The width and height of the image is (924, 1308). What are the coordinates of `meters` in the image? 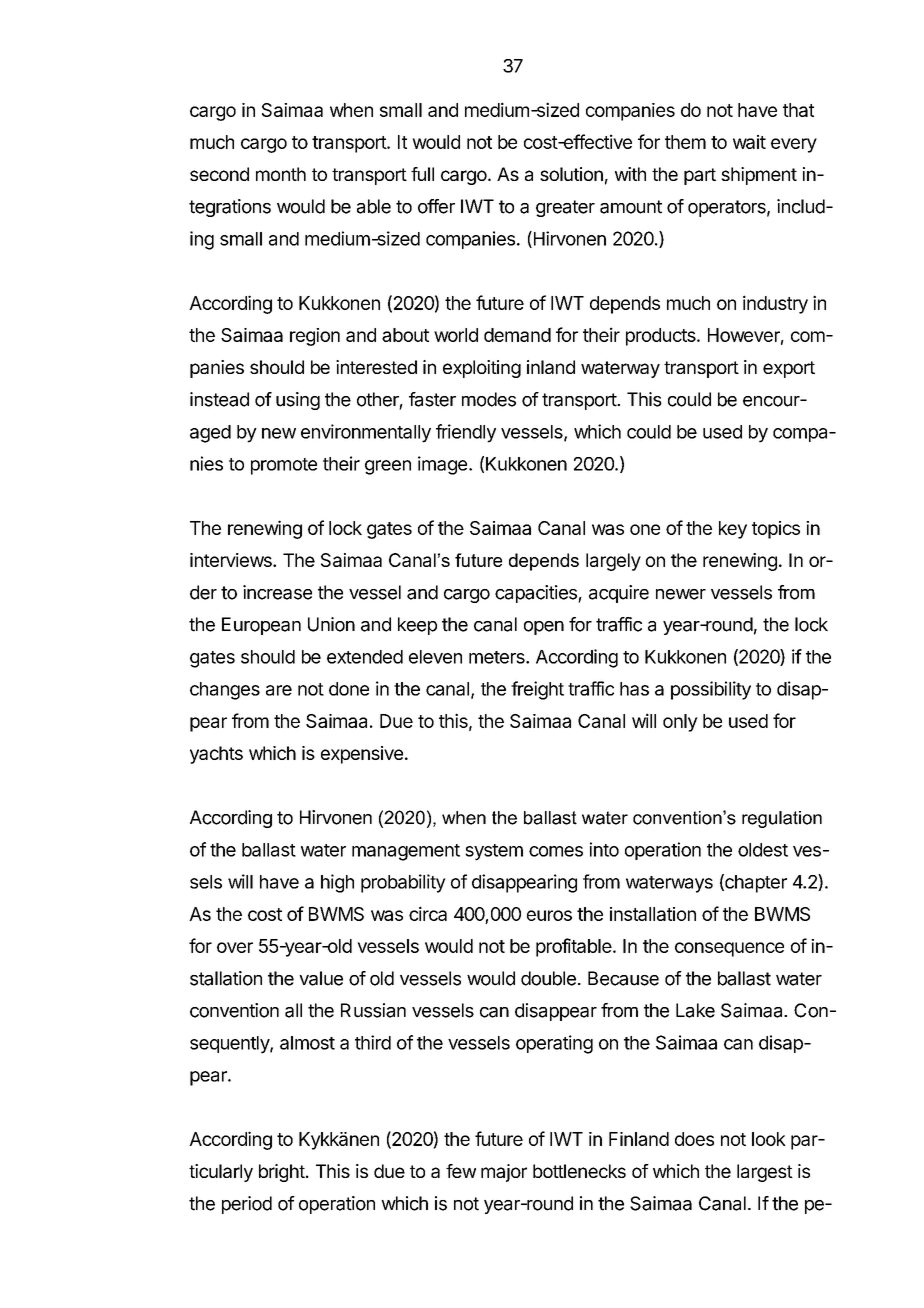 It's located at (498, 657).
